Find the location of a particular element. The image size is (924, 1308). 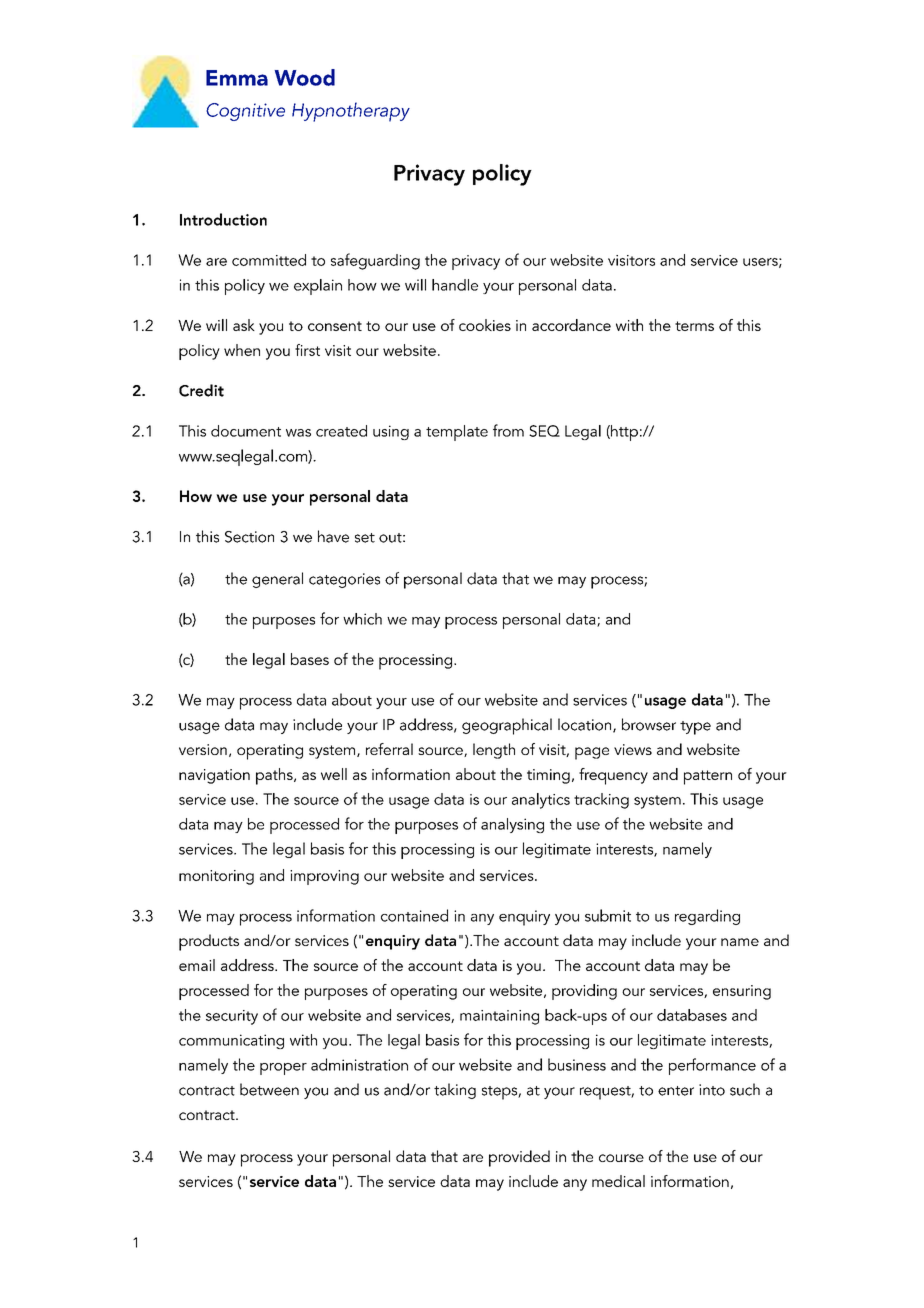

provided is located at coordinates (519, 1158).
